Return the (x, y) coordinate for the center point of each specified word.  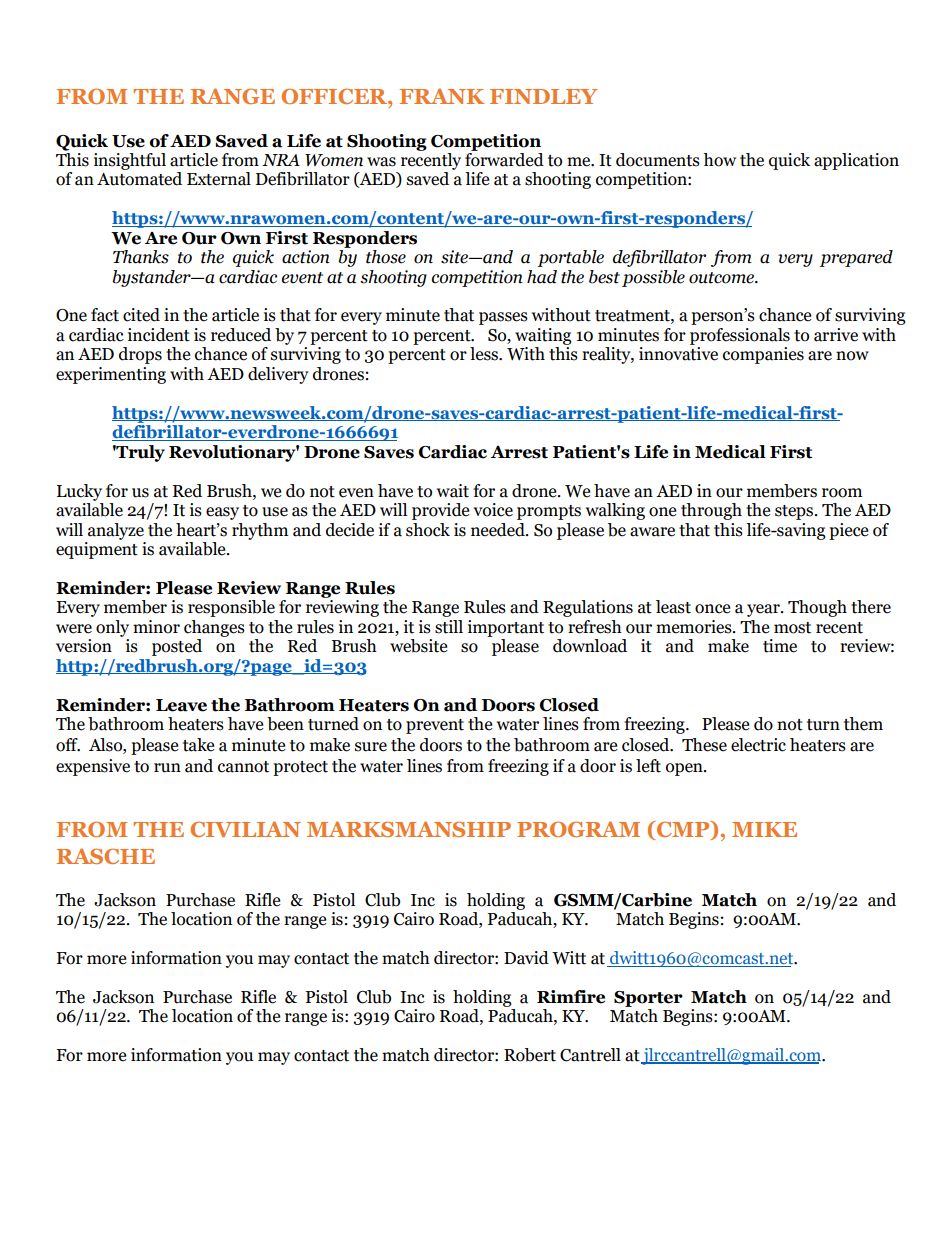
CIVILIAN (245, 829)
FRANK (441, 96)
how (719, 160)
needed (499, 530)
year (764, 610)
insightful (130, 161)
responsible (231, 608)
